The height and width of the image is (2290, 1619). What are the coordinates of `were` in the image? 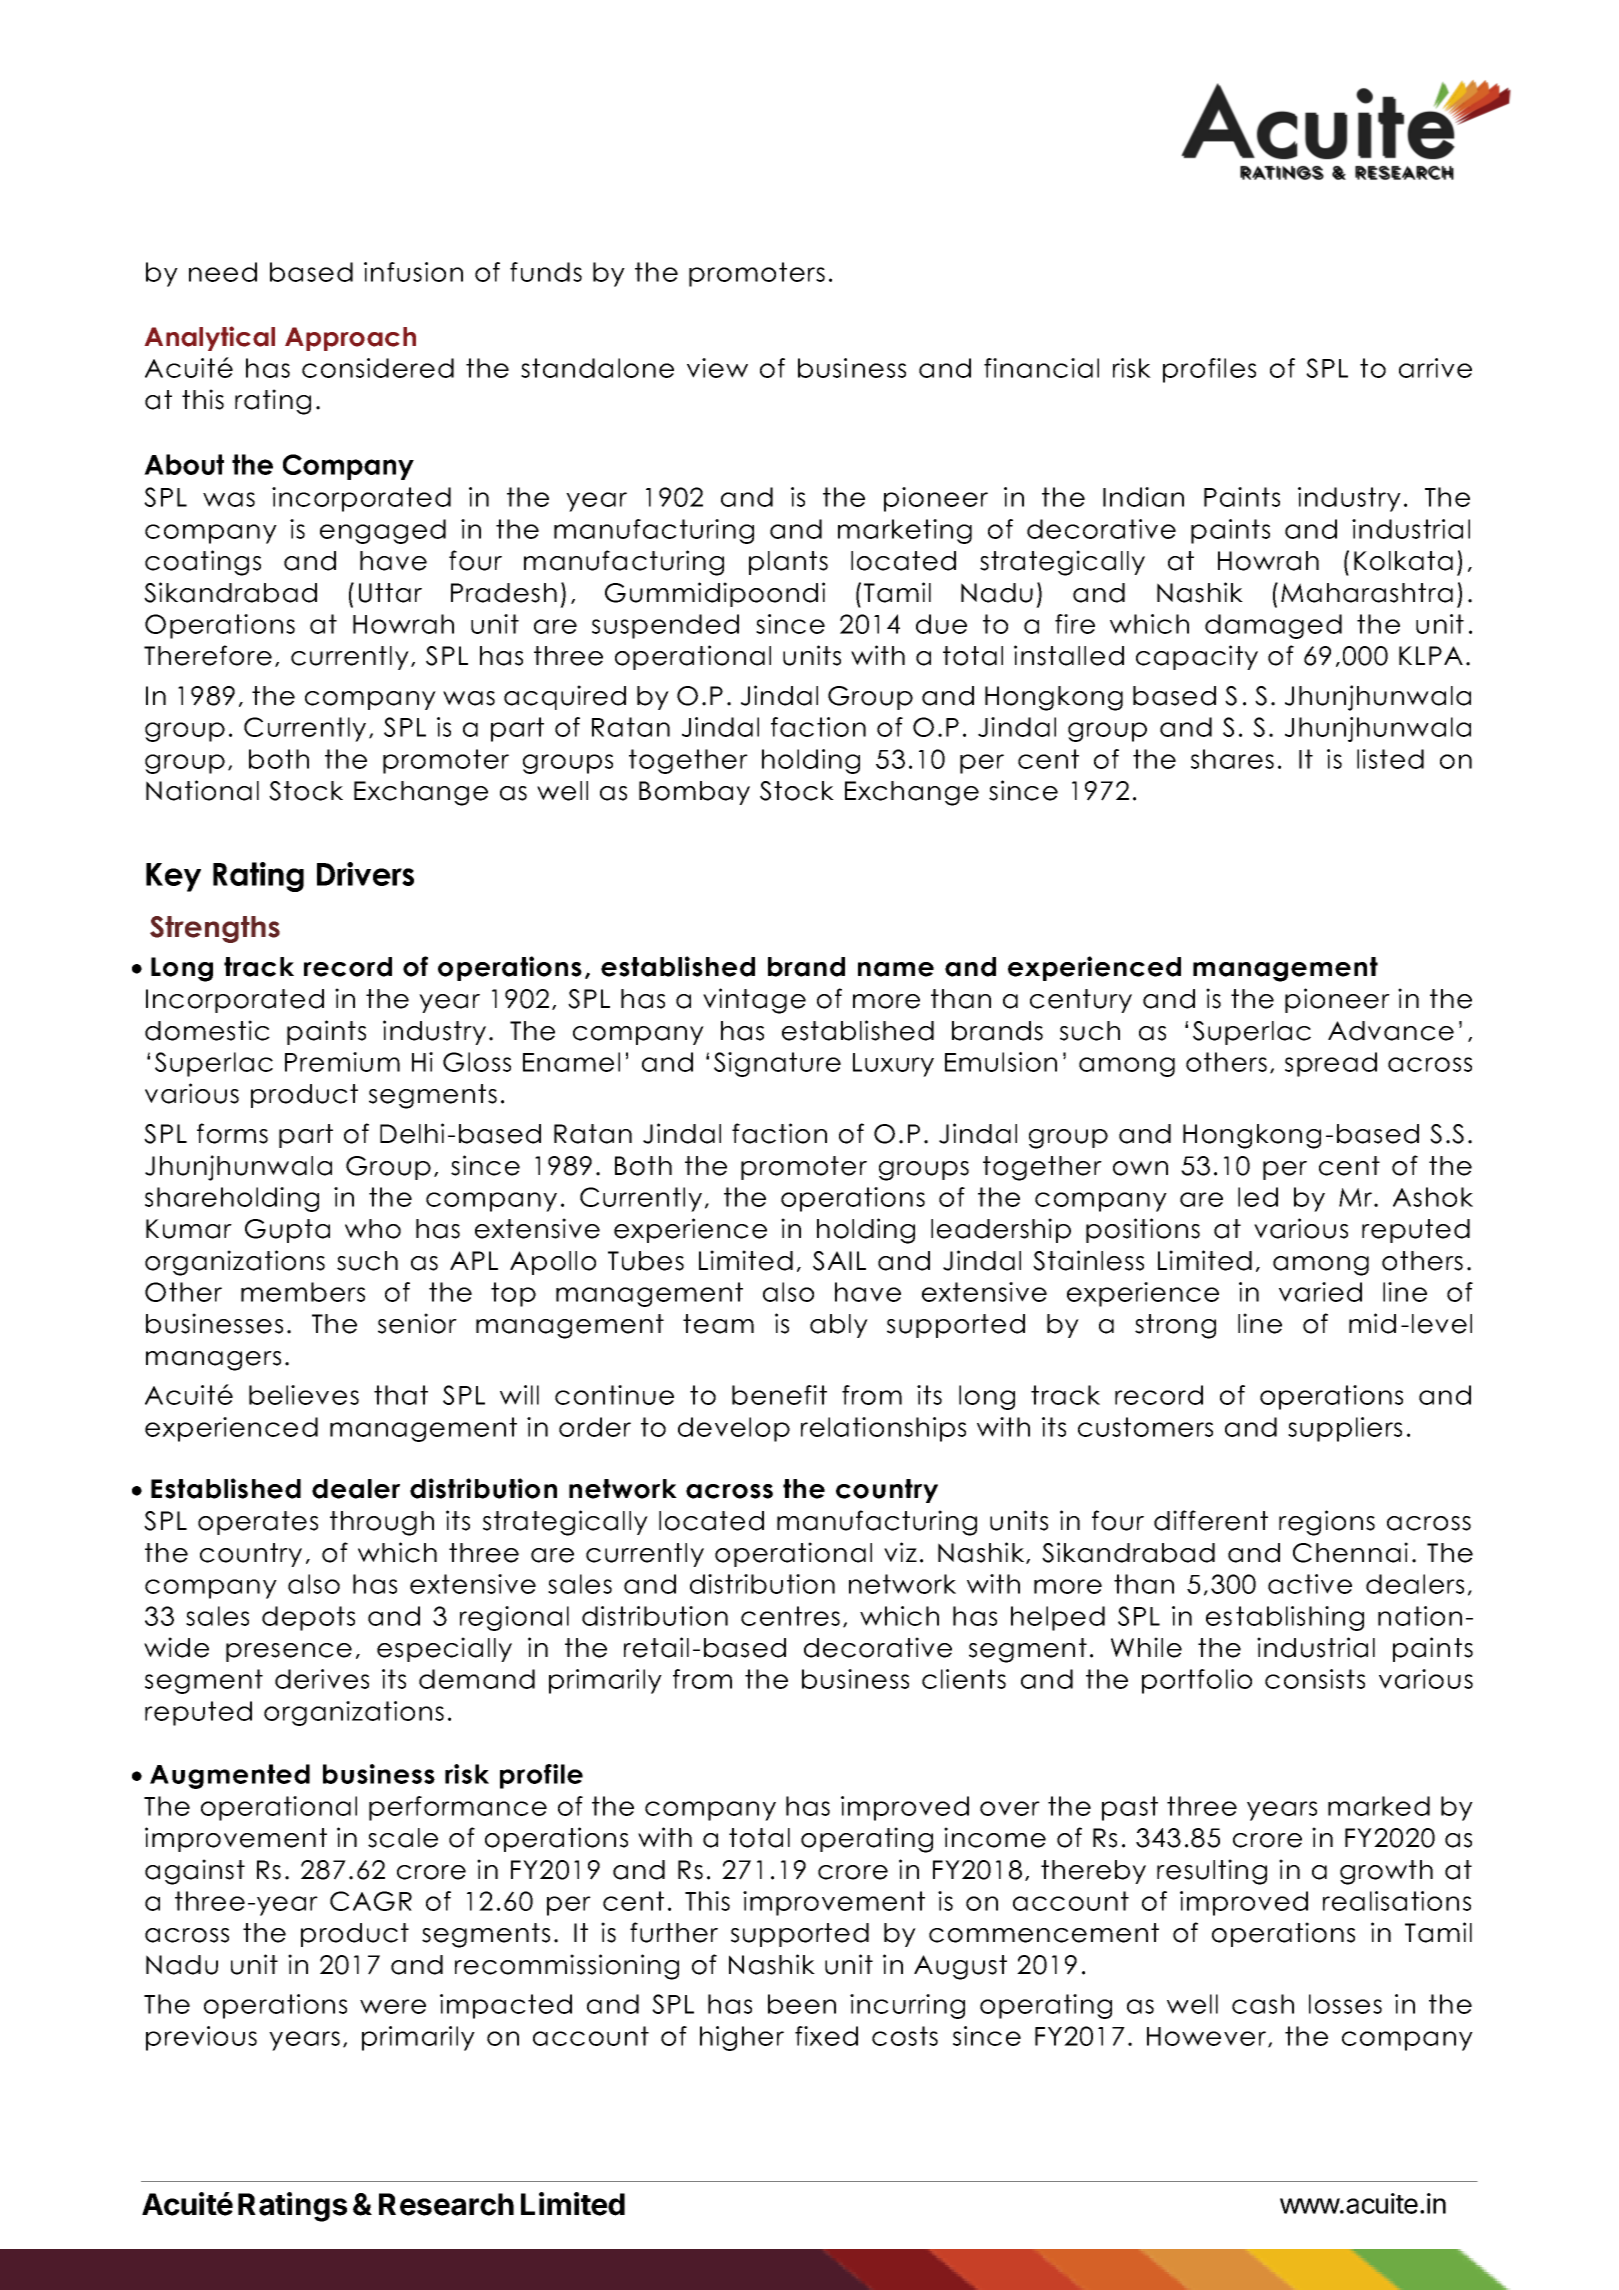 It's located at (393, 2006).
